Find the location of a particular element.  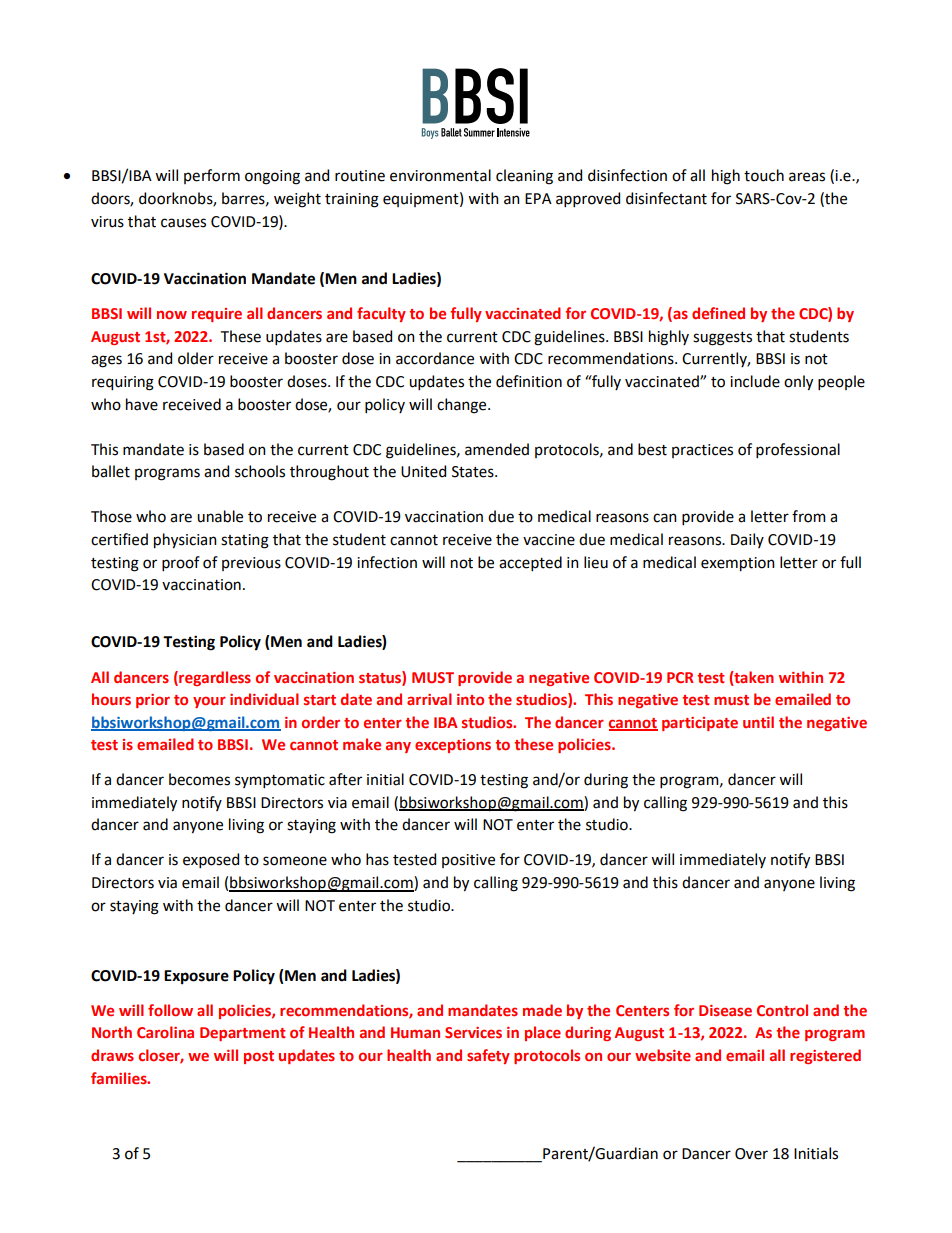

amended is located at coordinates (497, 449).
